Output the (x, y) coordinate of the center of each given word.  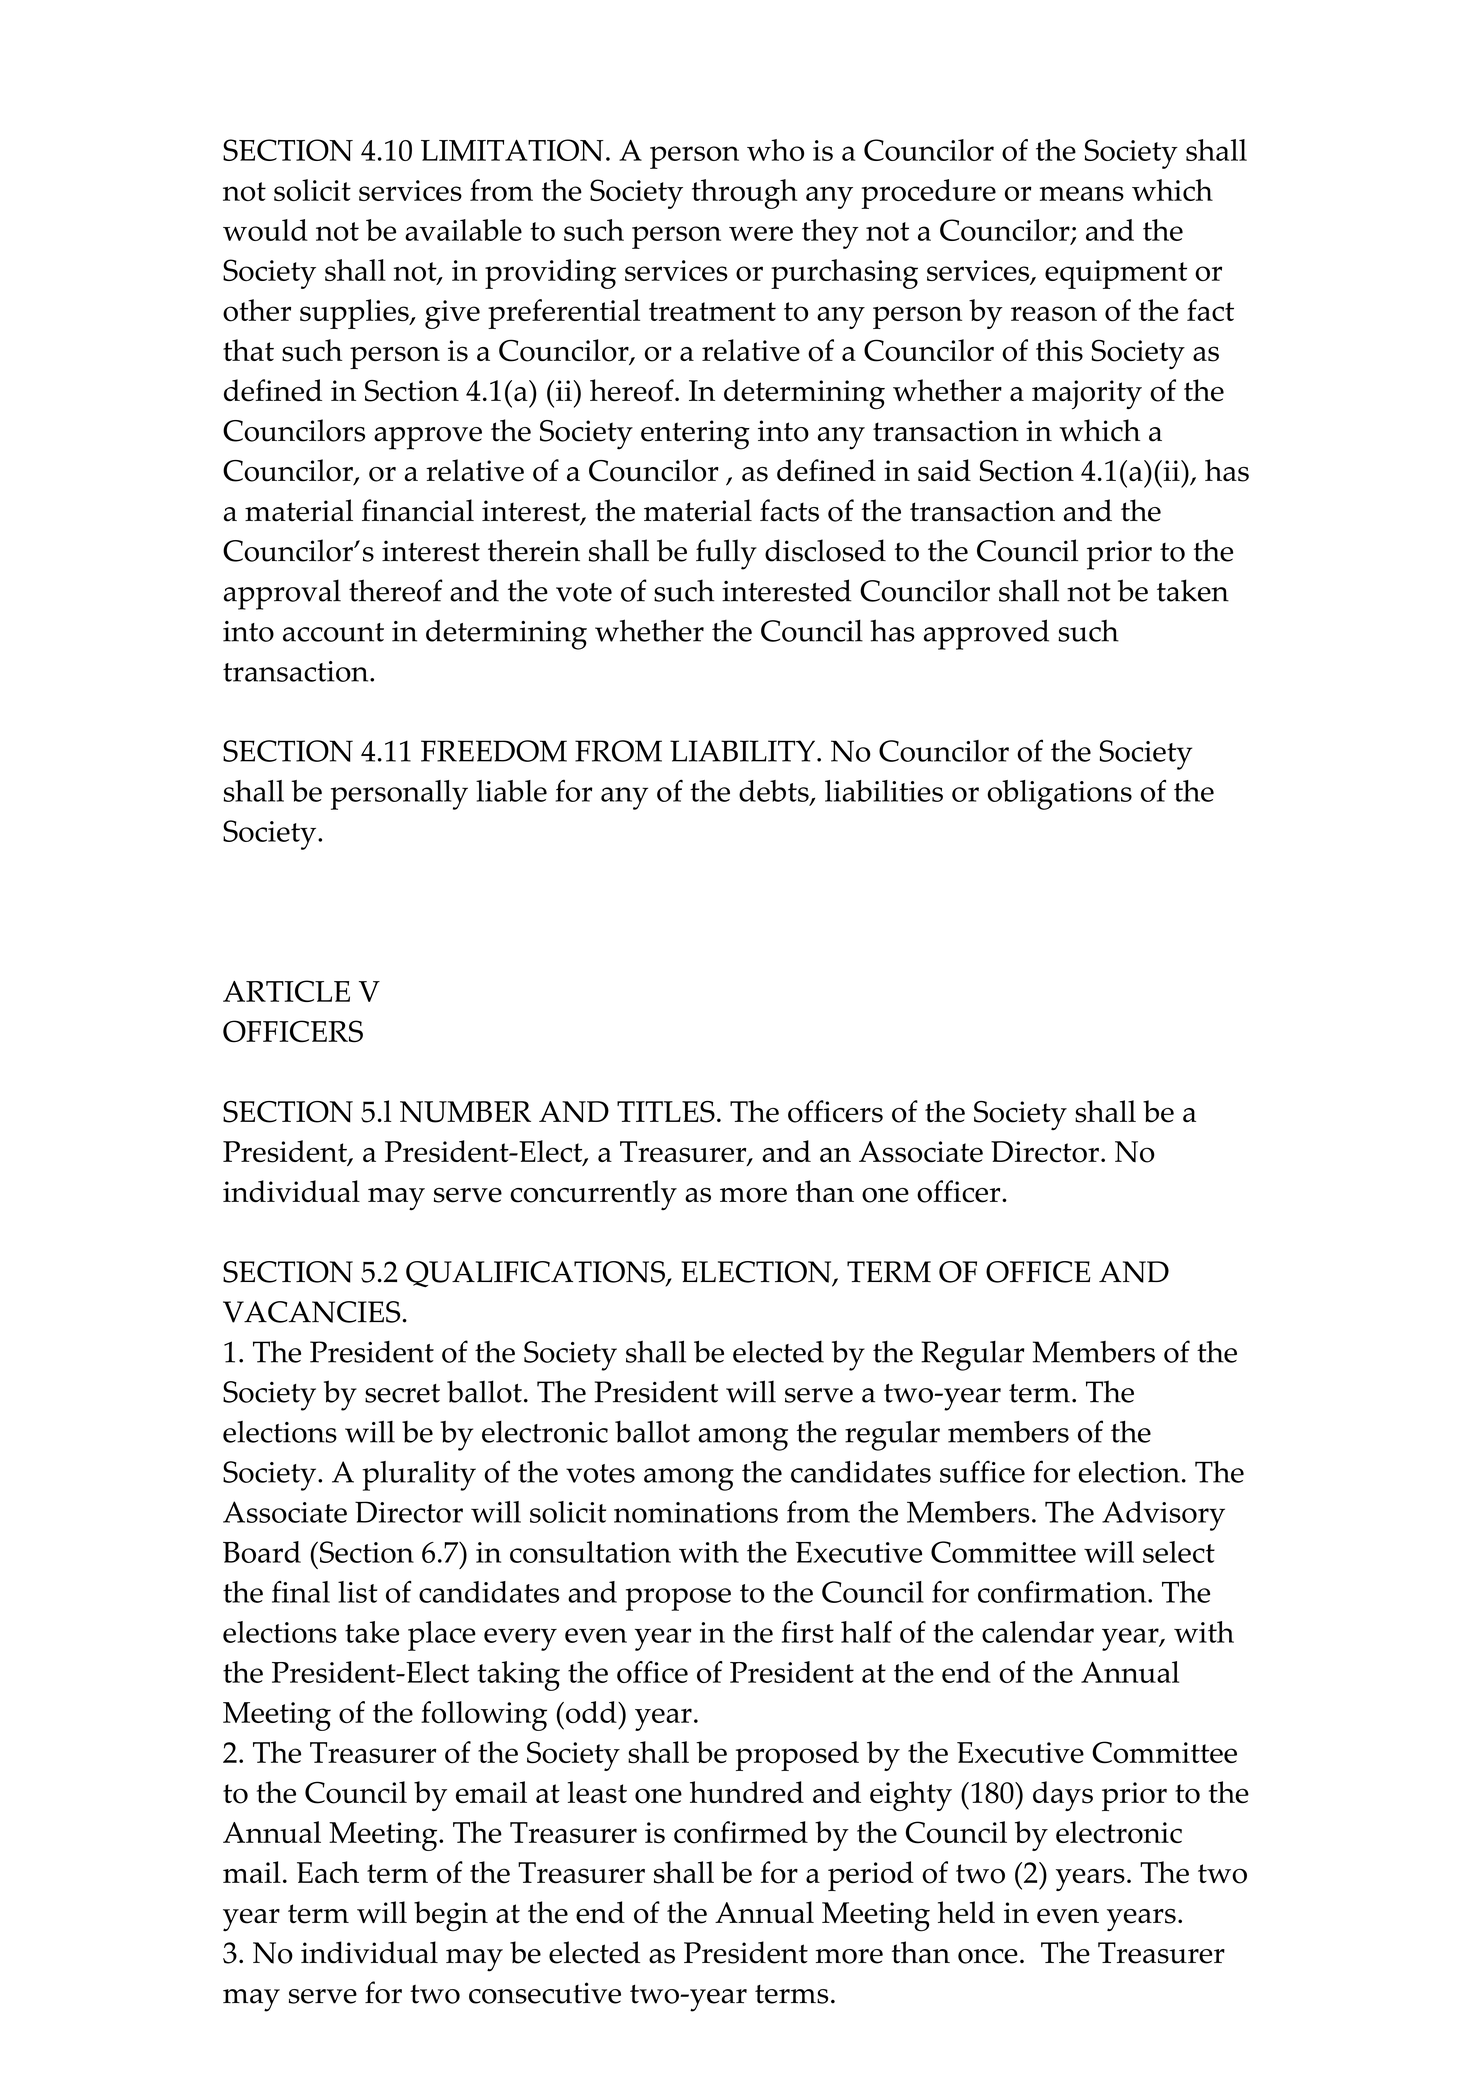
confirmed (741, 1832)
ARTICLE (286, 991)
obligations (1059, 795)
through (744, 194)
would (265, 230)
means (1082, 193)
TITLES (666, 1112)
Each (328, 1872)
